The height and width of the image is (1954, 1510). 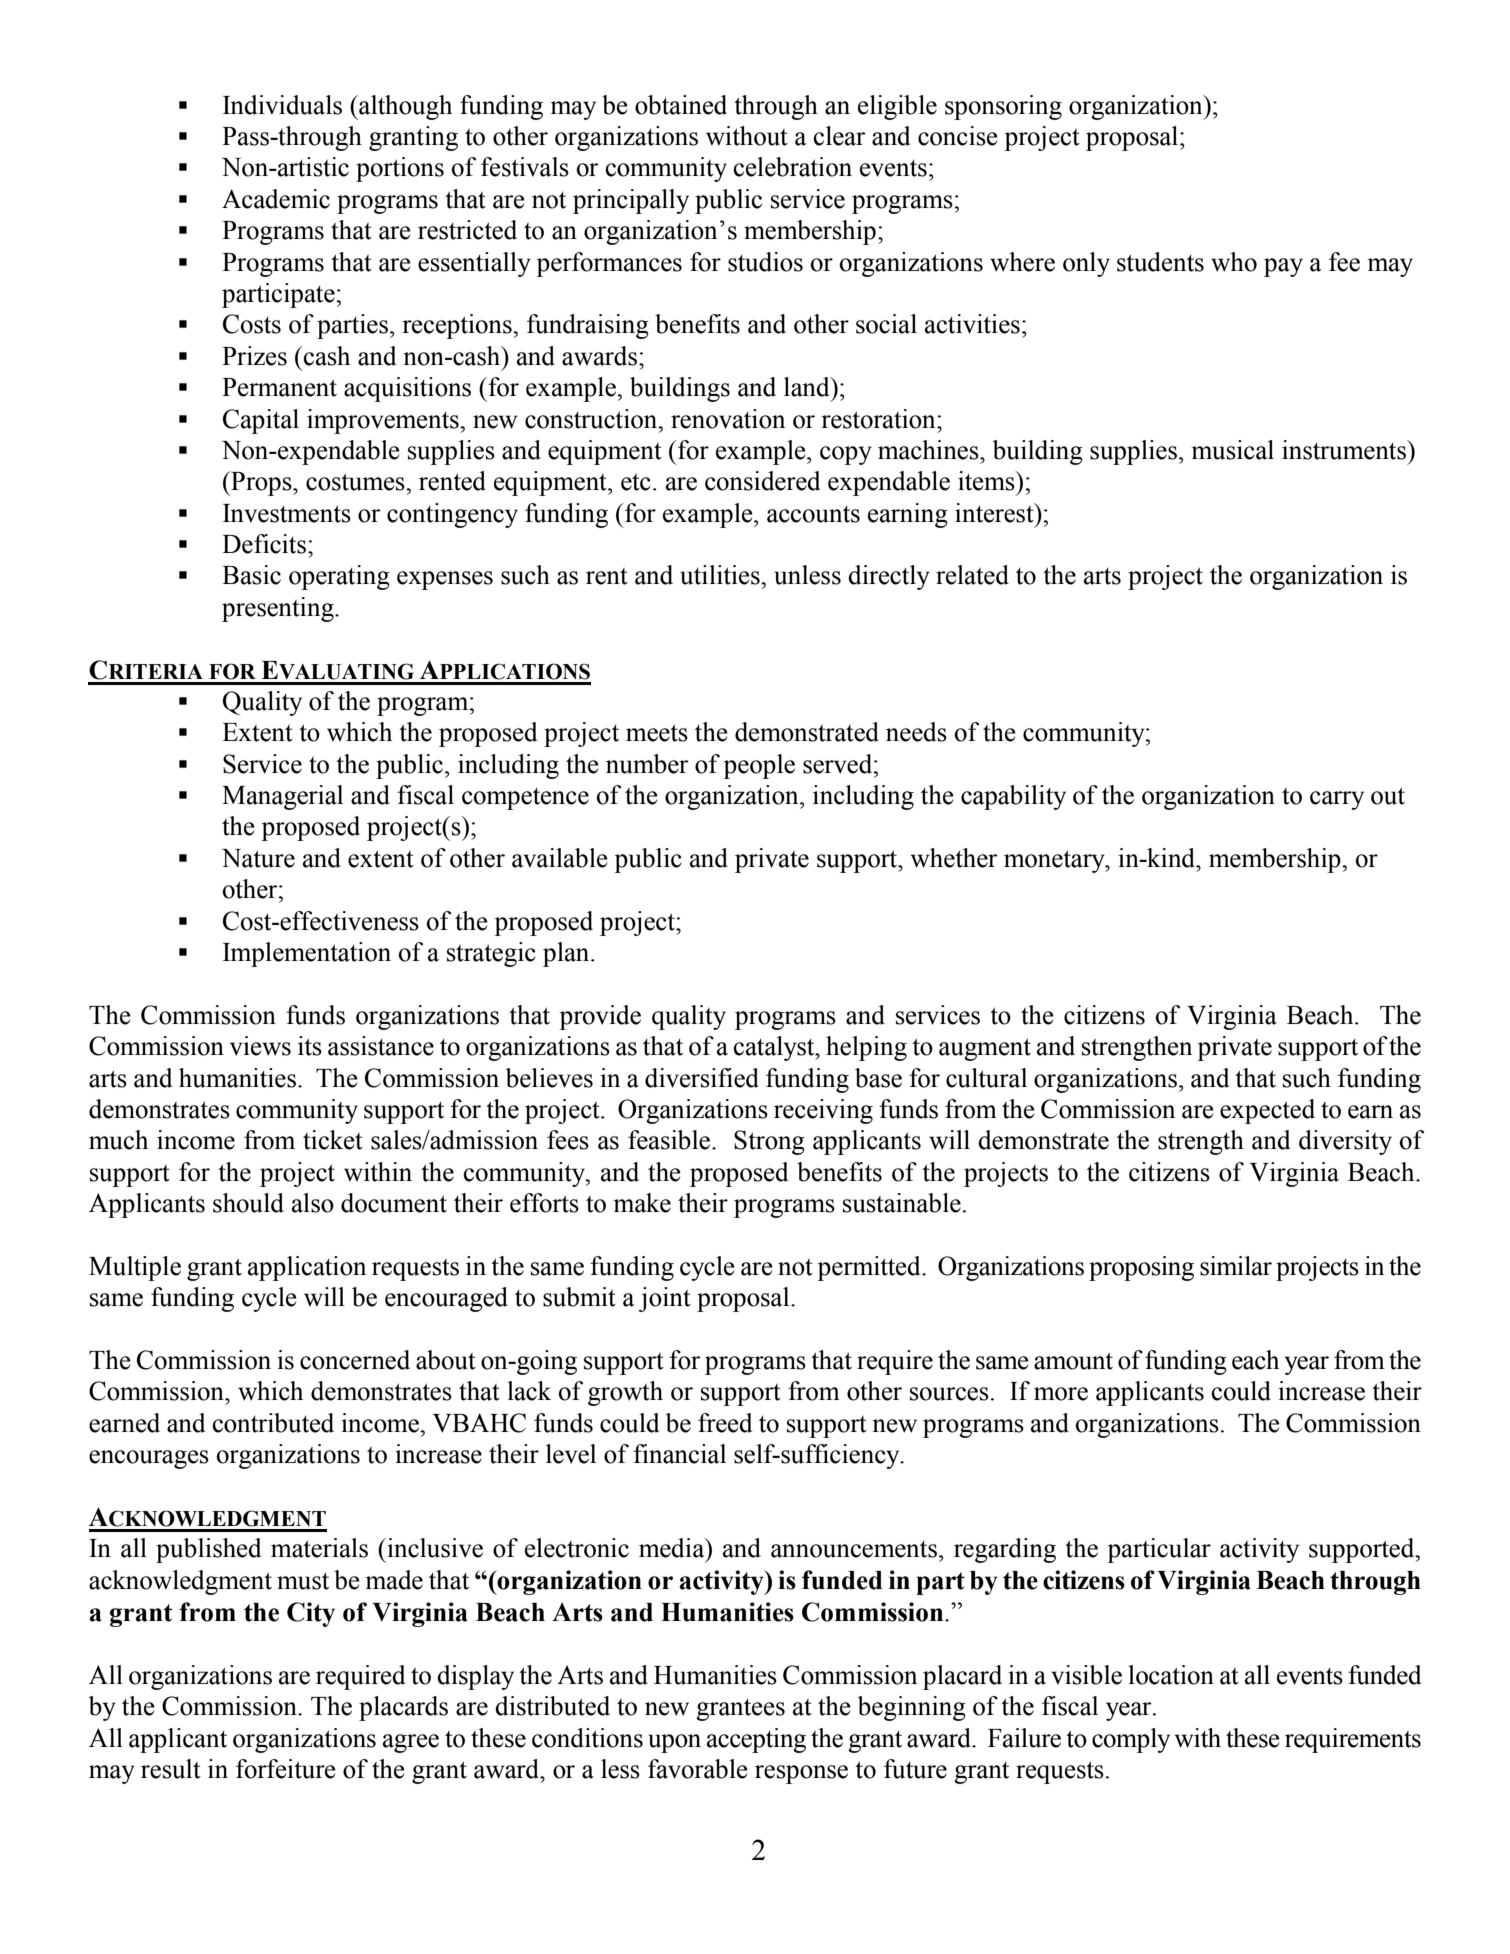 I want to click on utilities, so click(x=721, y=575).
